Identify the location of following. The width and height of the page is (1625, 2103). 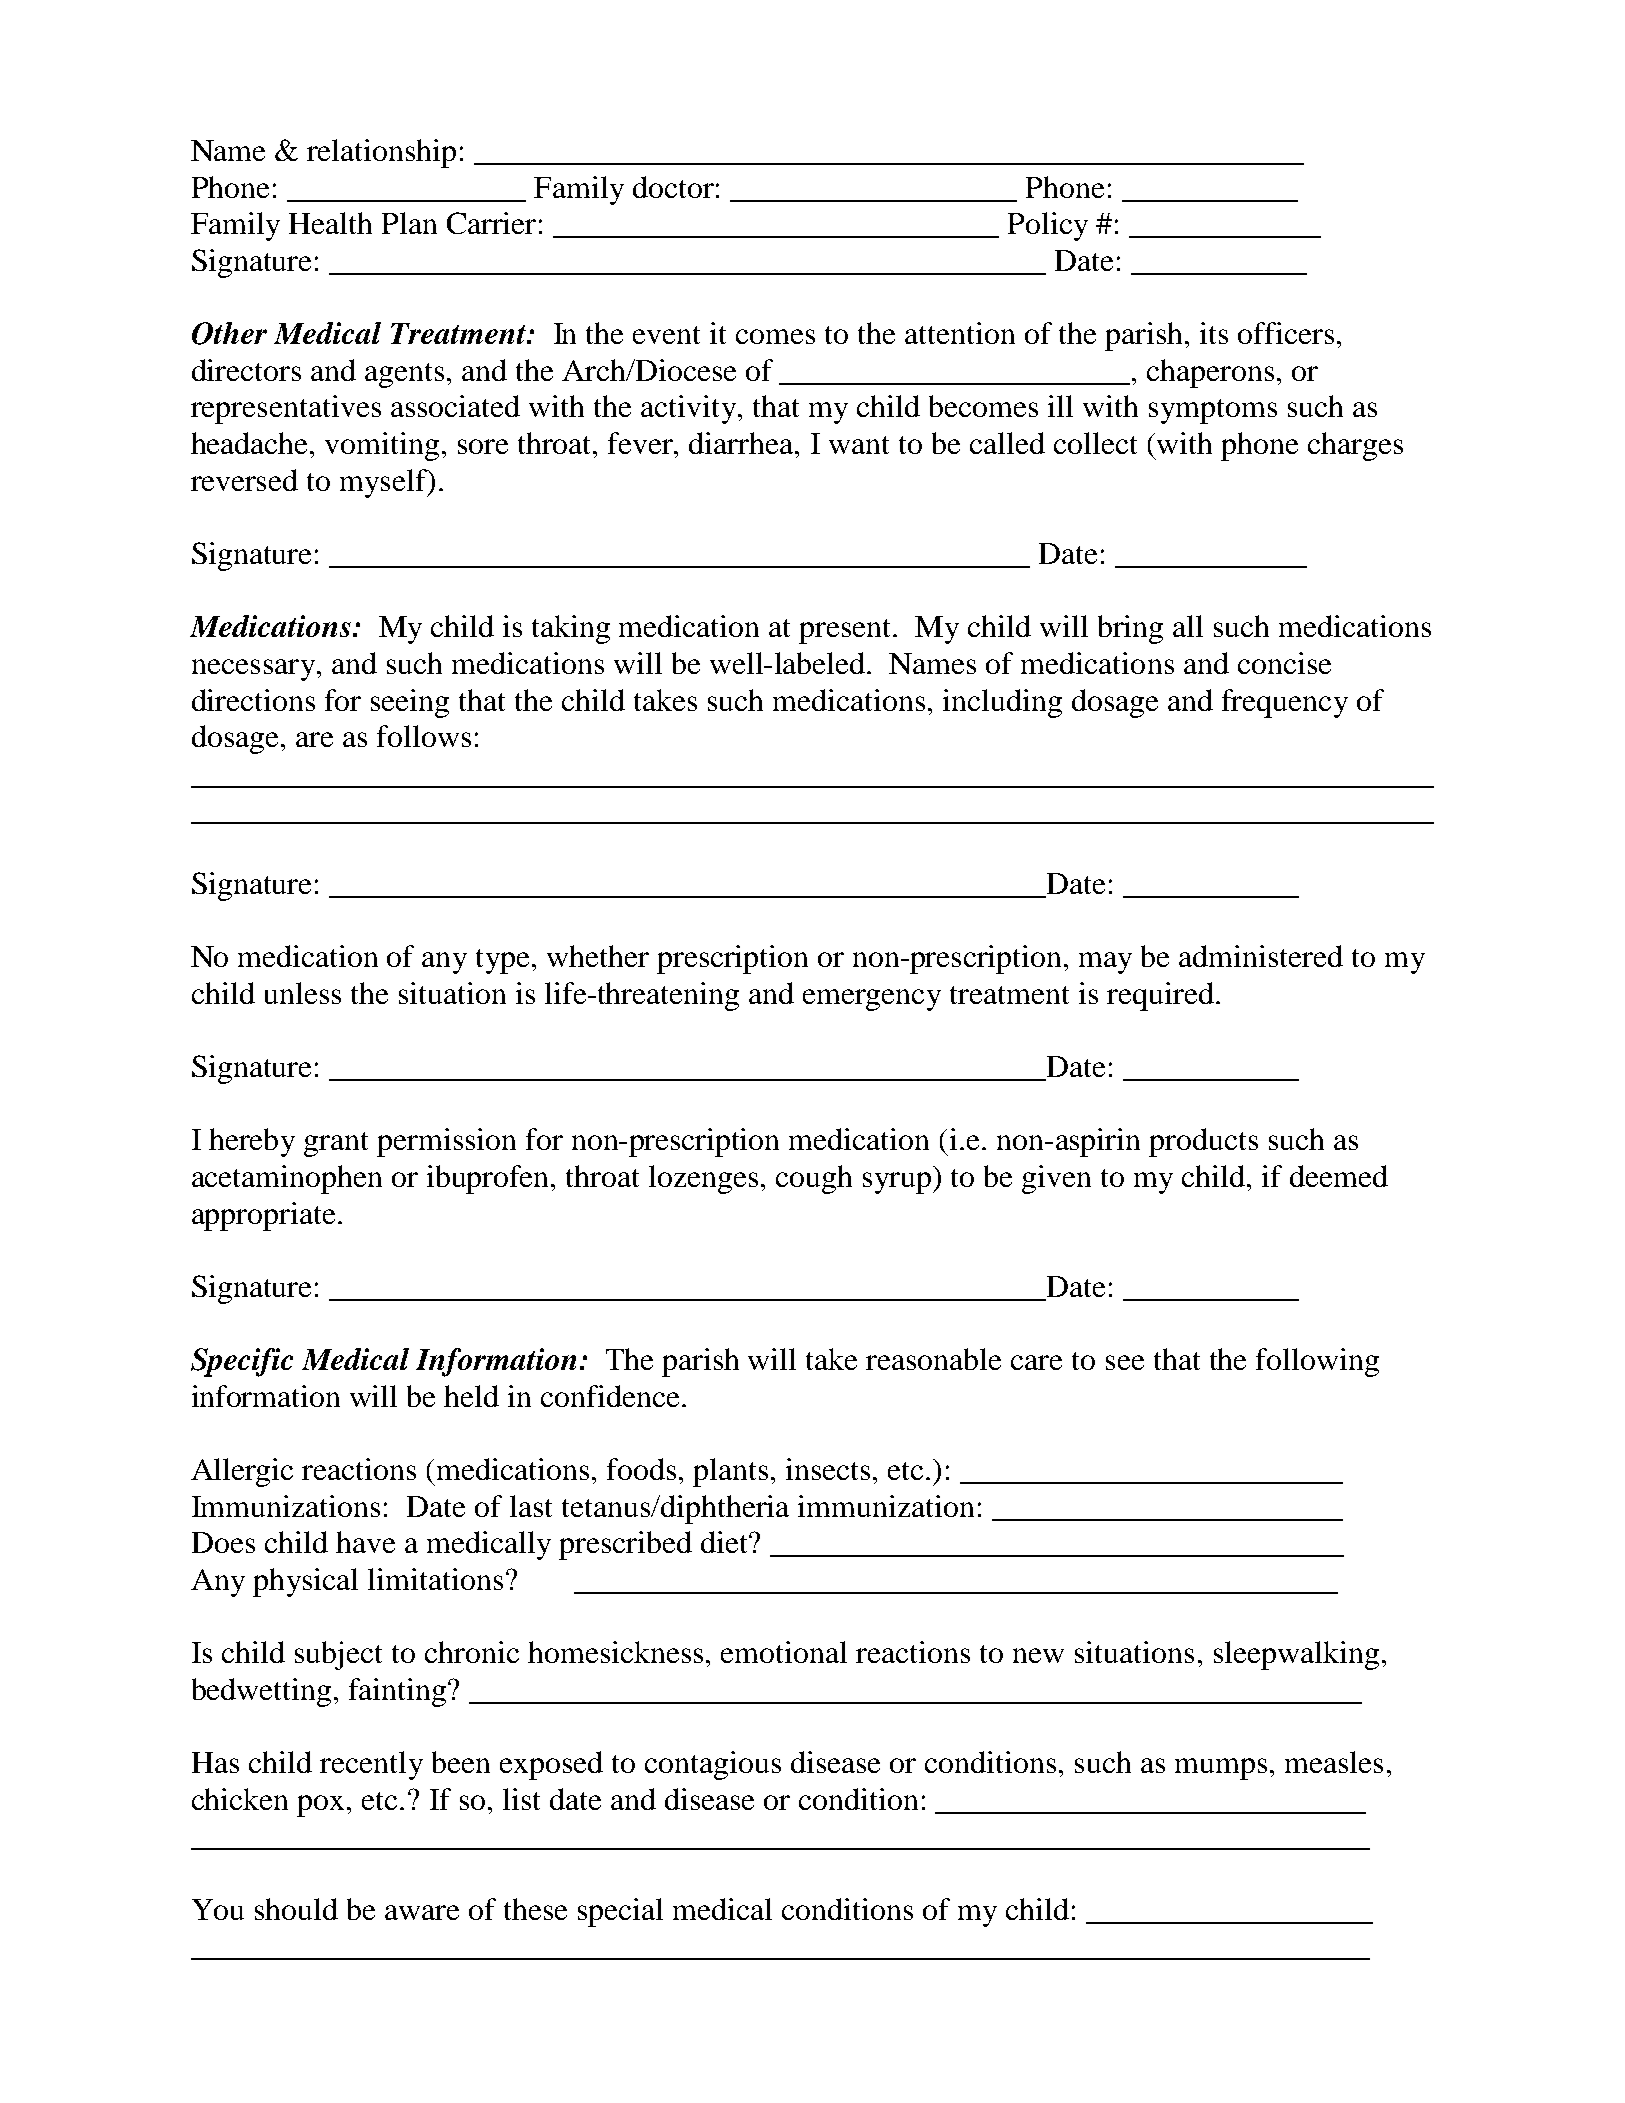
(1317, 1362).
